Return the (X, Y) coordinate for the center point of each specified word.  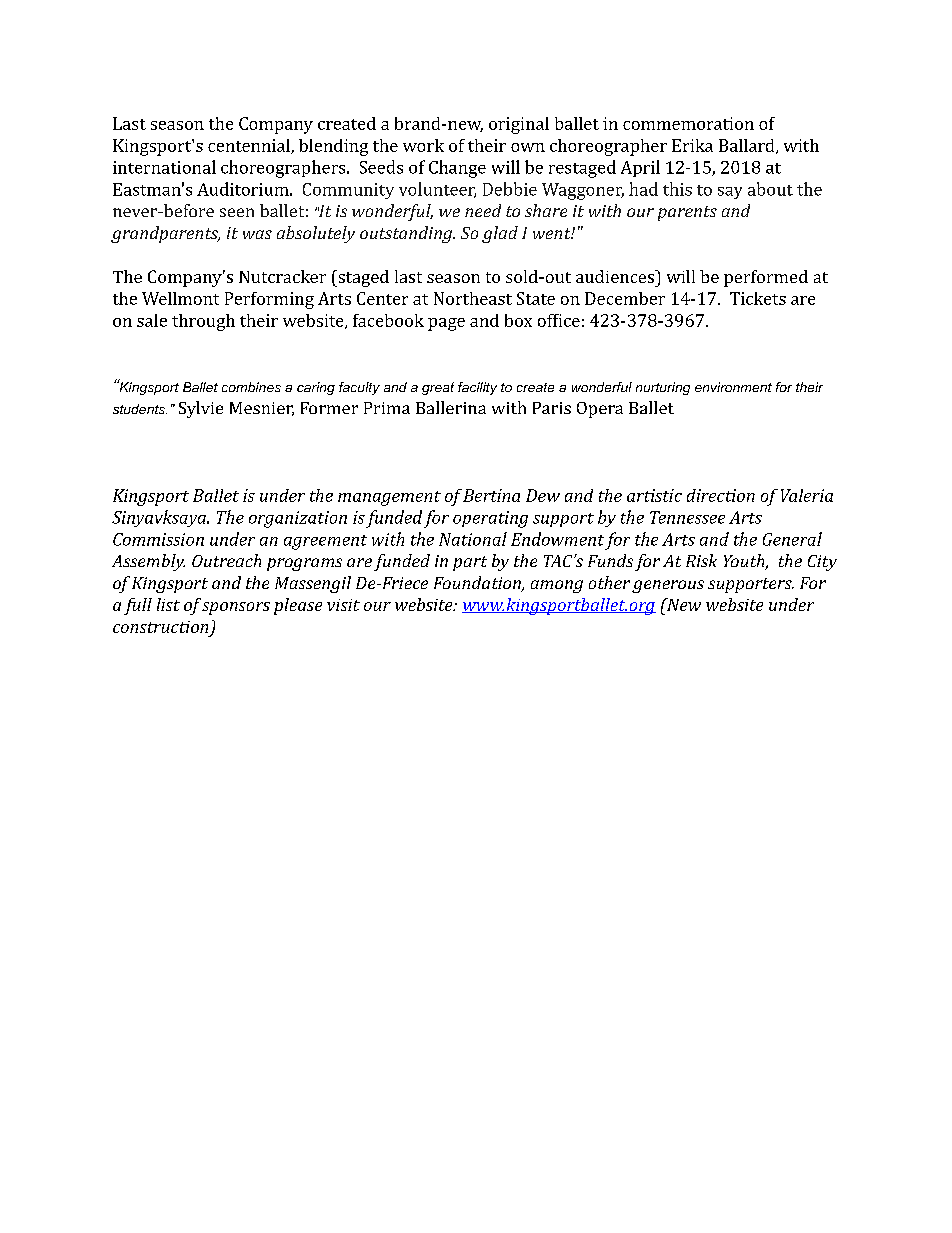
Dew (543, 495)
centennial (250, 146)
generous (668, 586)
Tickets (758, 298)
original (519, 125)
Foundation (478, 584)
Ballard (748, 146)
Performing (269, 300)
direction (721, 495)
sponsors (236, 608)
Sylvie (201, 409)
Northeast (473, 298)
